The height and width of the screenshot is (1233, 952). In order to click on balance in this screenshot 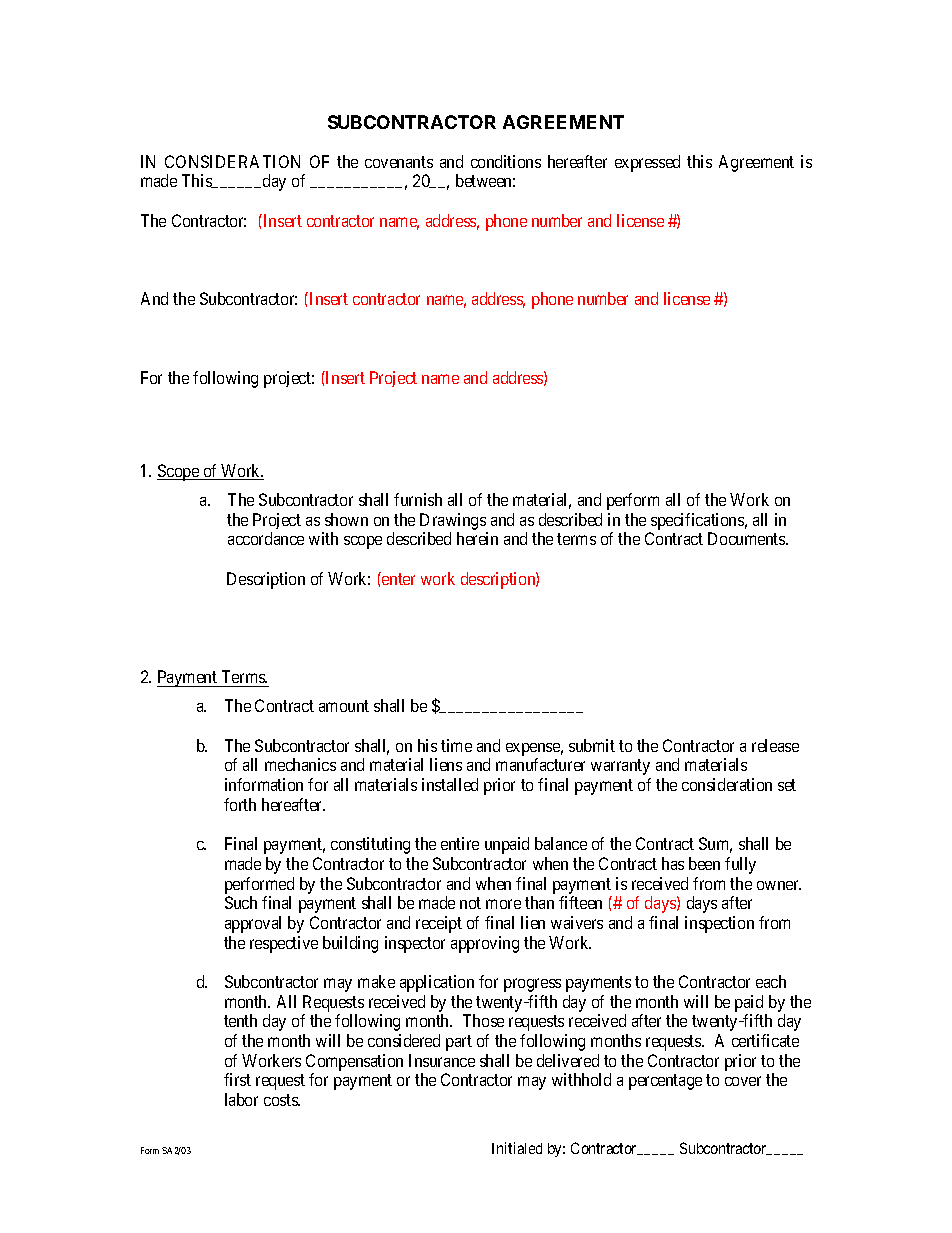, I will do `click(561, 843)`.
